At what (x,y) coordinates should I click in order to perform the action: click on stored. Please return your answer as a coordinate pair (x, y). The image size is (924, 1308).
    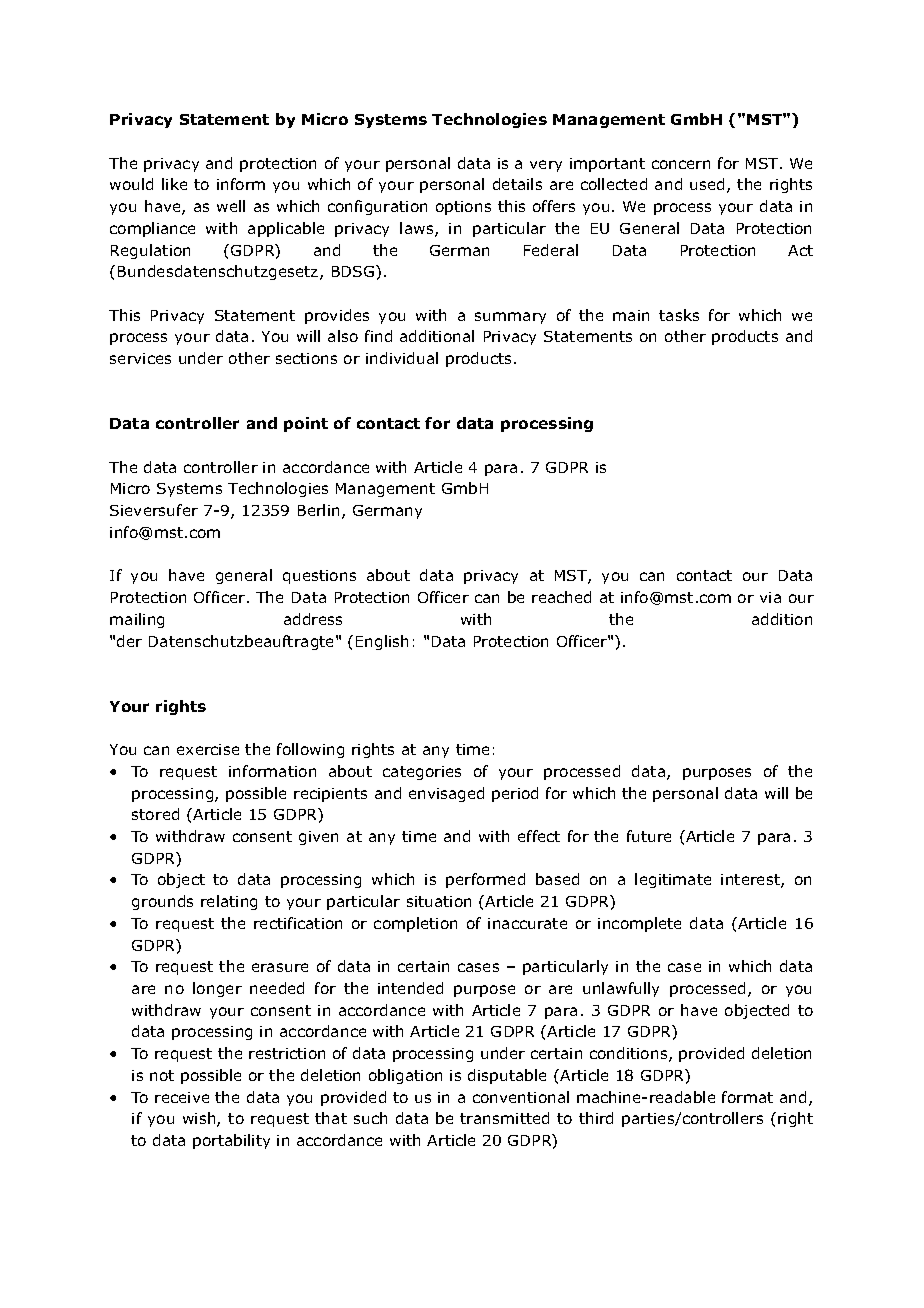
    Looking at the image, I should click on (155, 814).
